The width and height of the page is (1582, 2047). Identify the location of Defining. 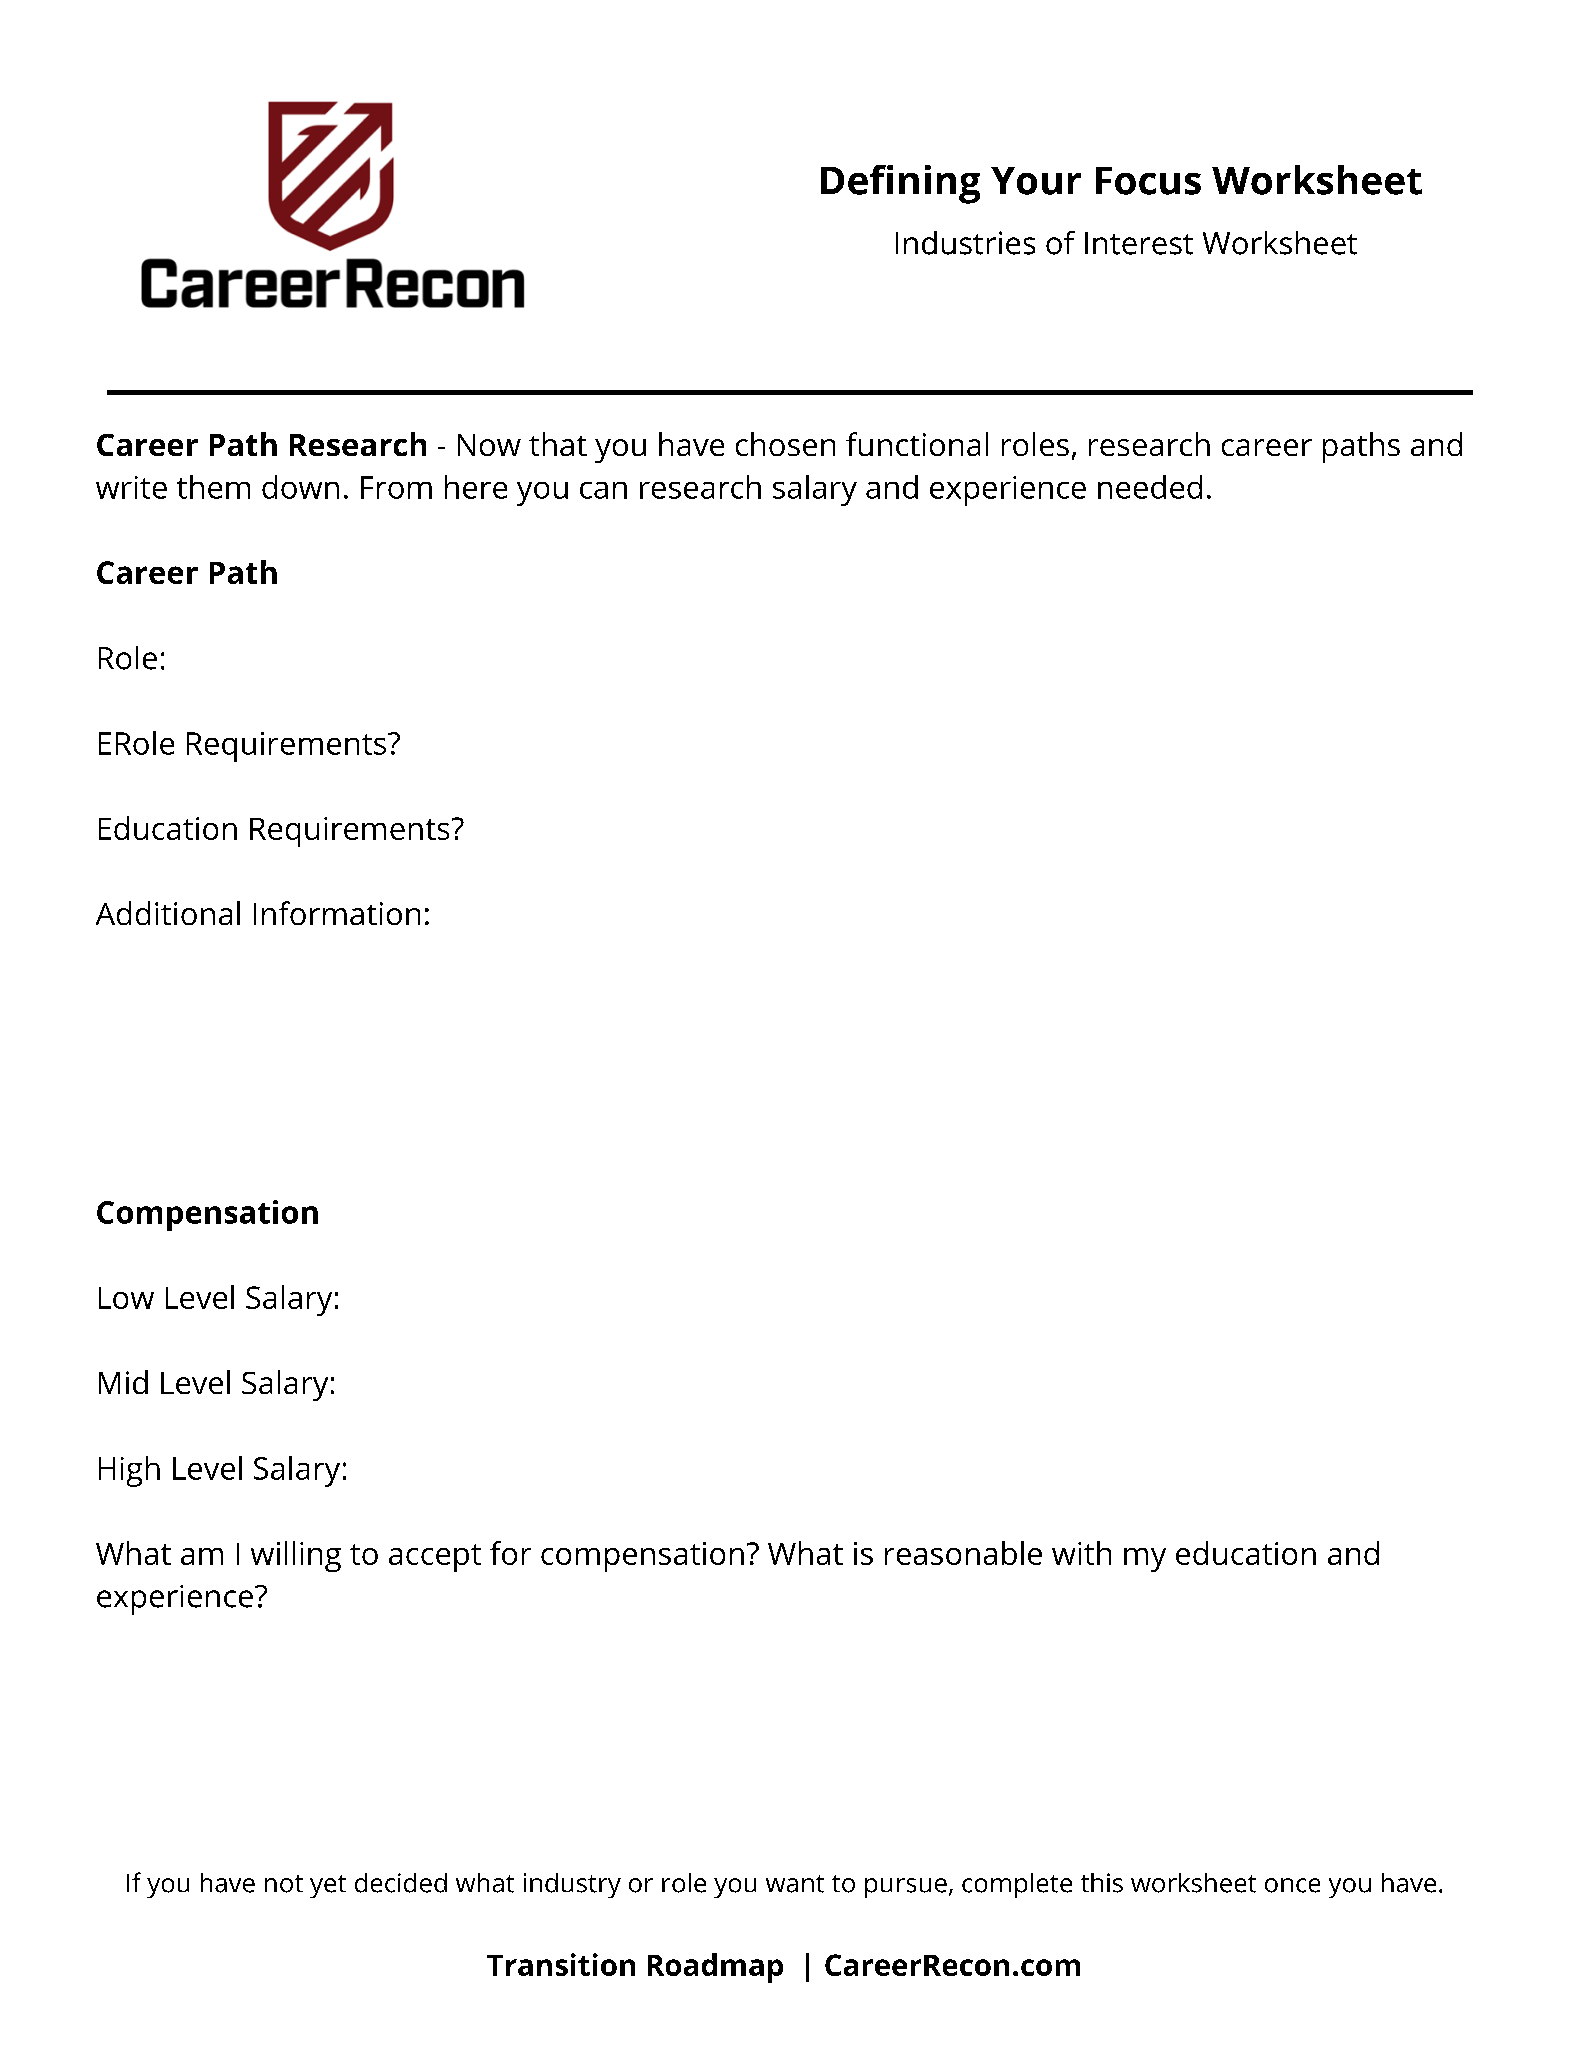
(900, 184).
